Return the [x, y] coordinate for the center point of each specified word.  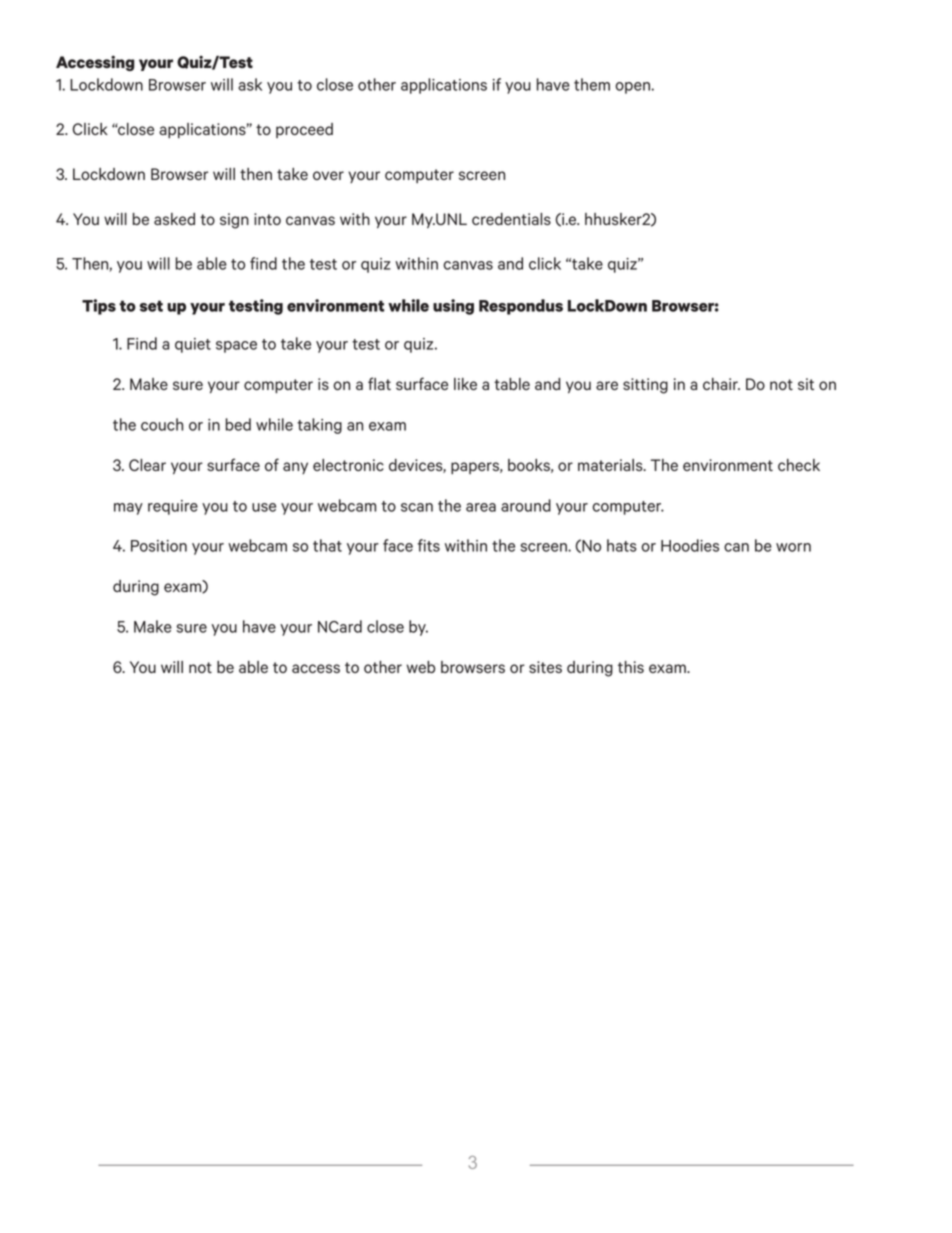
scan [417, 507]
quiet [193, 345]
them [592, 84]
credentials [511, 219]
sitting [645, 386]
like [465, 384]
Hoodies [690, 545]
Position [159, 546]
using [453, 307]
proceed [304, 130]
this [631, 667]
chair [721, 384]
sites [545, 667]
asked [174, 219]
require [173, 507]
